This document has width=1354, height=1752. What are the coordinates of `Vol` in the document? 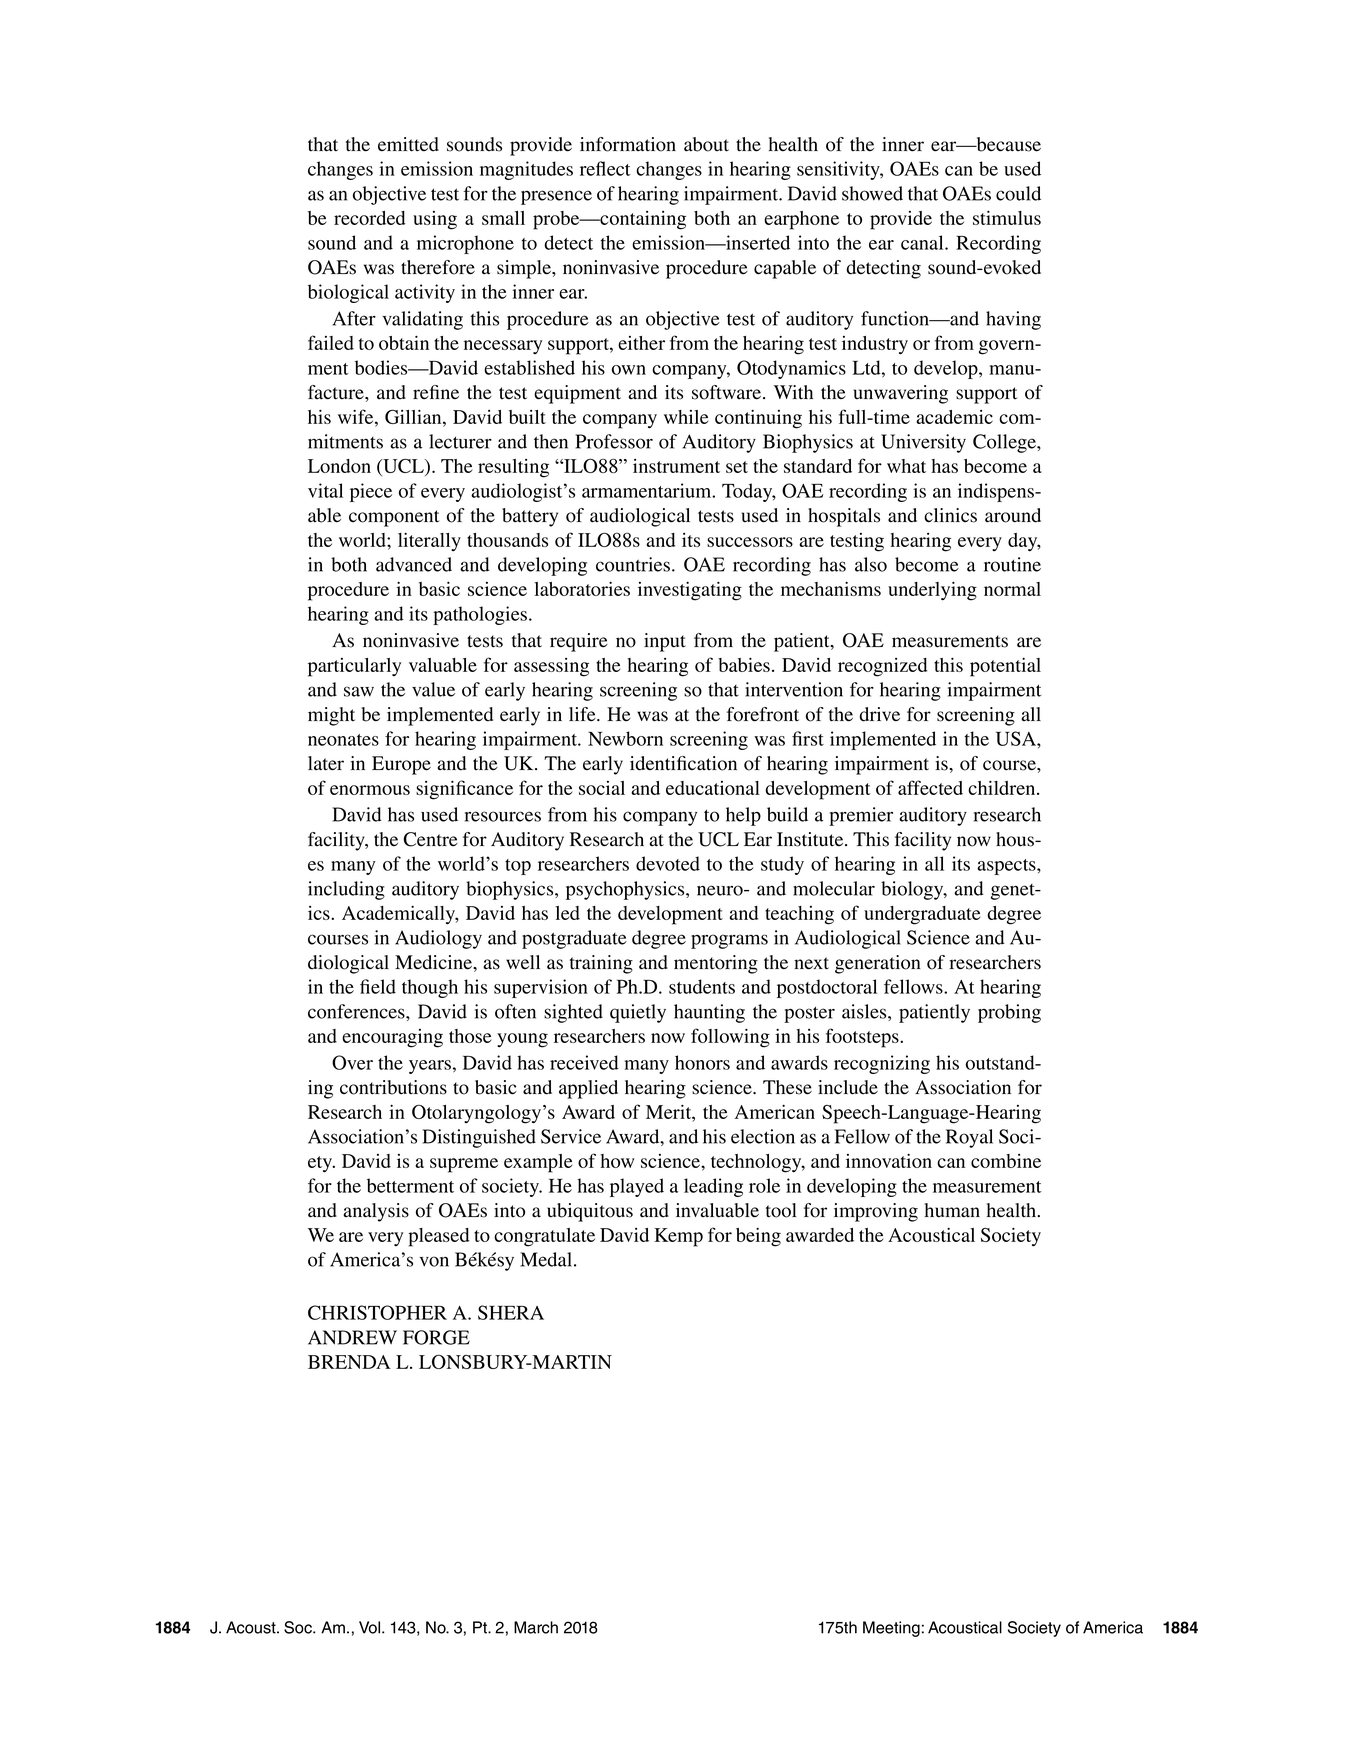 It's located at (371, 1627).
